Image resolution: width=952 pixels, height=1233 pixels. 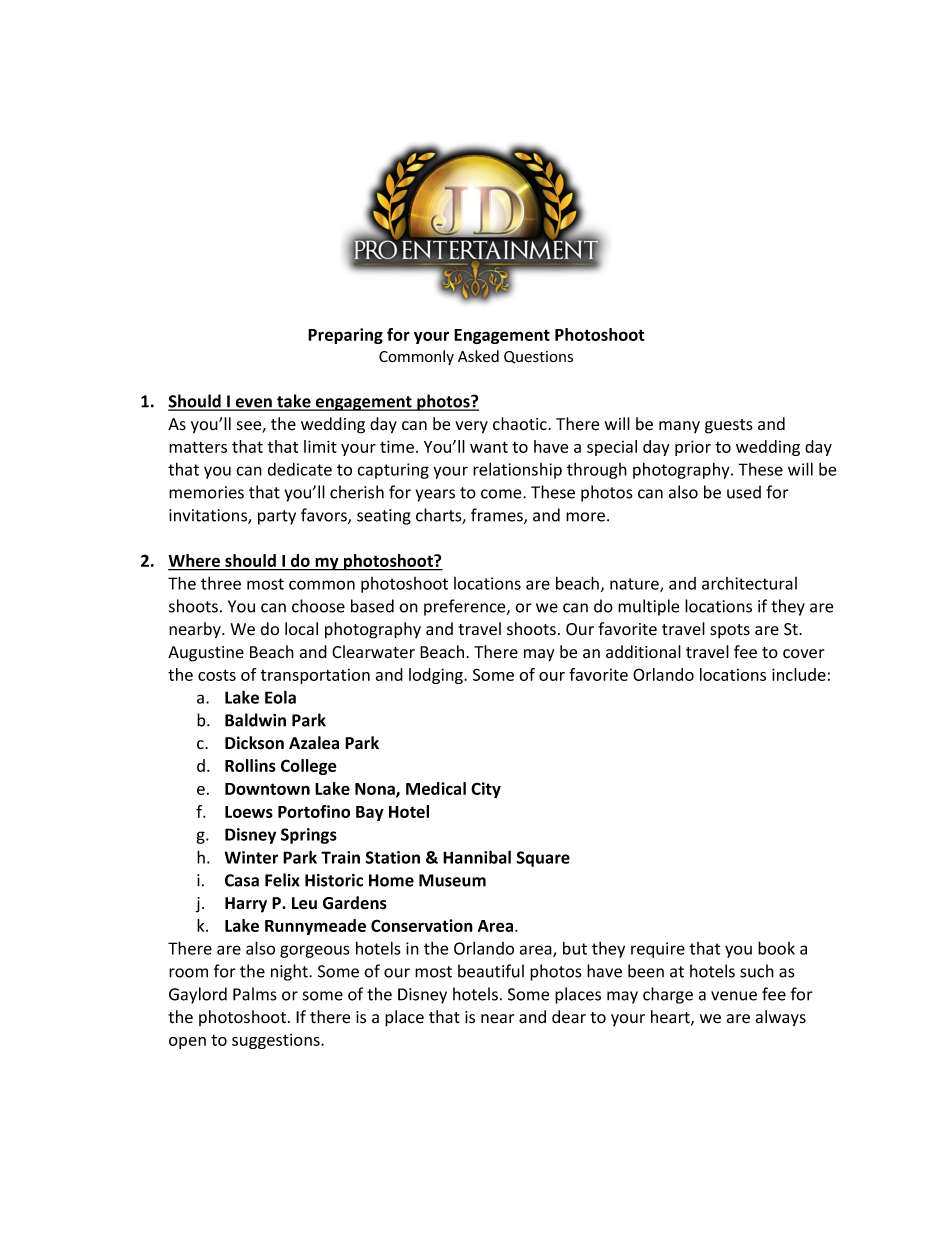 What do you see at coordinates (569, 1017) in the document?
I see `dear` at bounding box center [569, 1017].
